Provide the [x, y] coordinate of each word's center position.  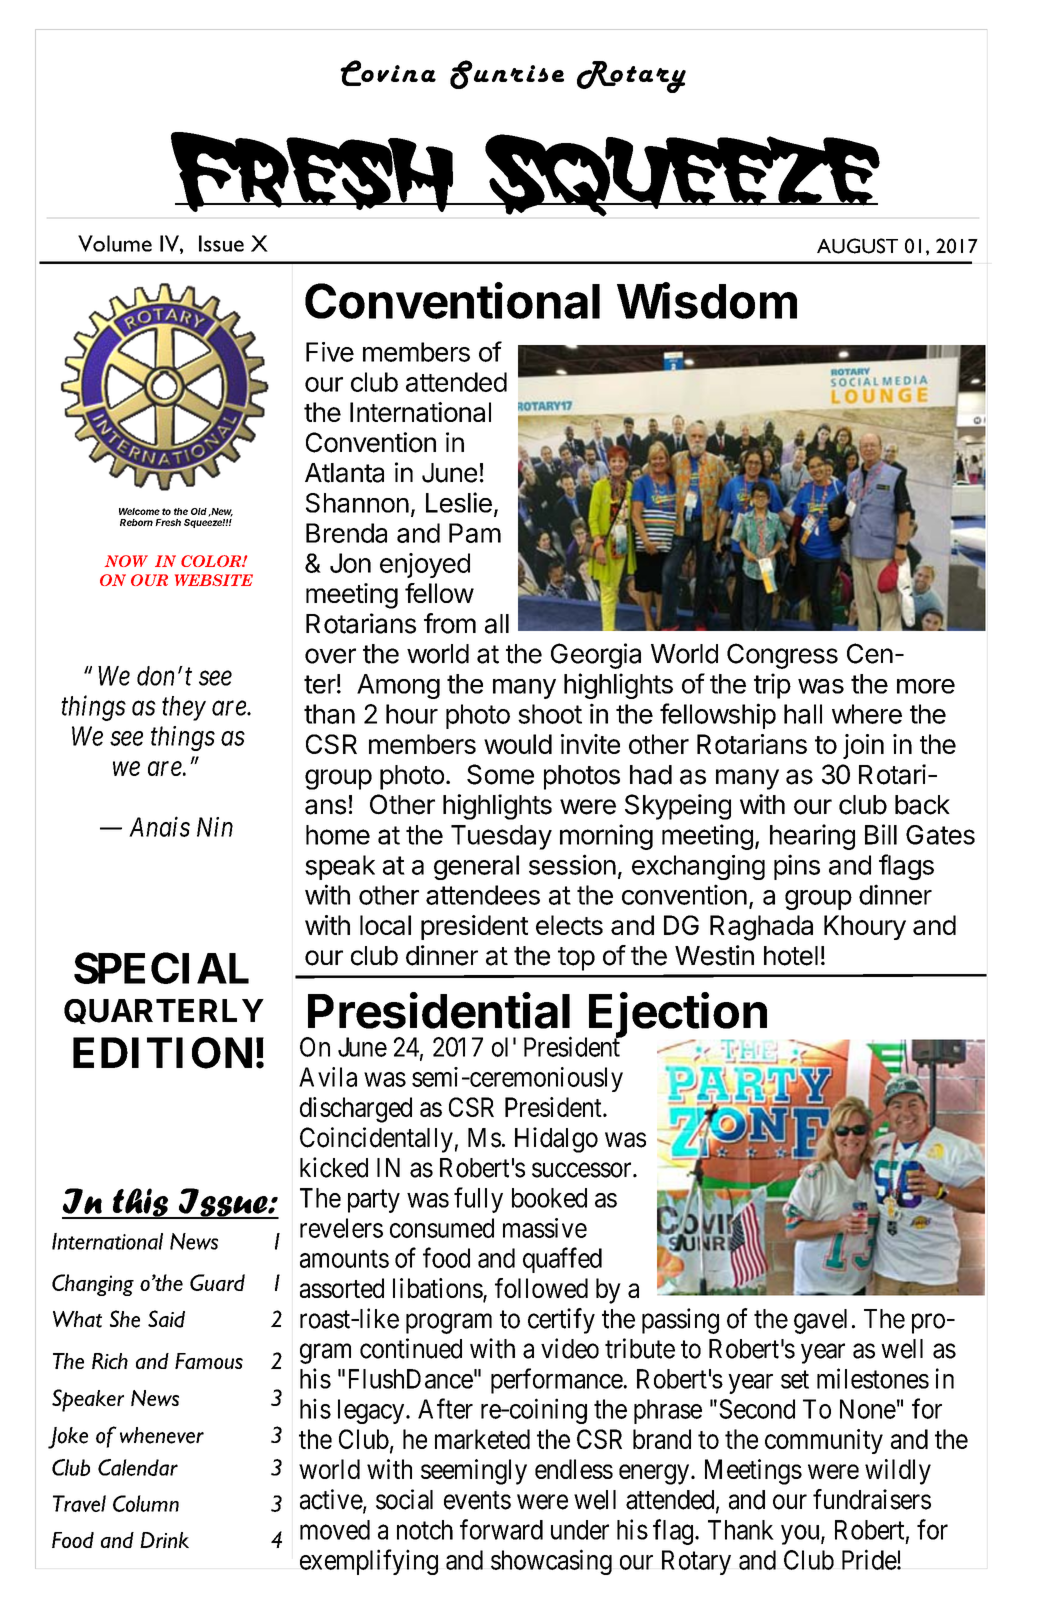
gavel [820, 1321]
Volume [115, 243]
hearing [812, 837]
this [140, 1203]
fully [478, 1200]
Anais [159, 827]
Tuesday [501, 837]
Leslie [459, 502]
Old [200, 512]
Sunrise [507, 74]
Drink [164, 1540]
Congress [782, 656]
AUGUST [857, 246]
